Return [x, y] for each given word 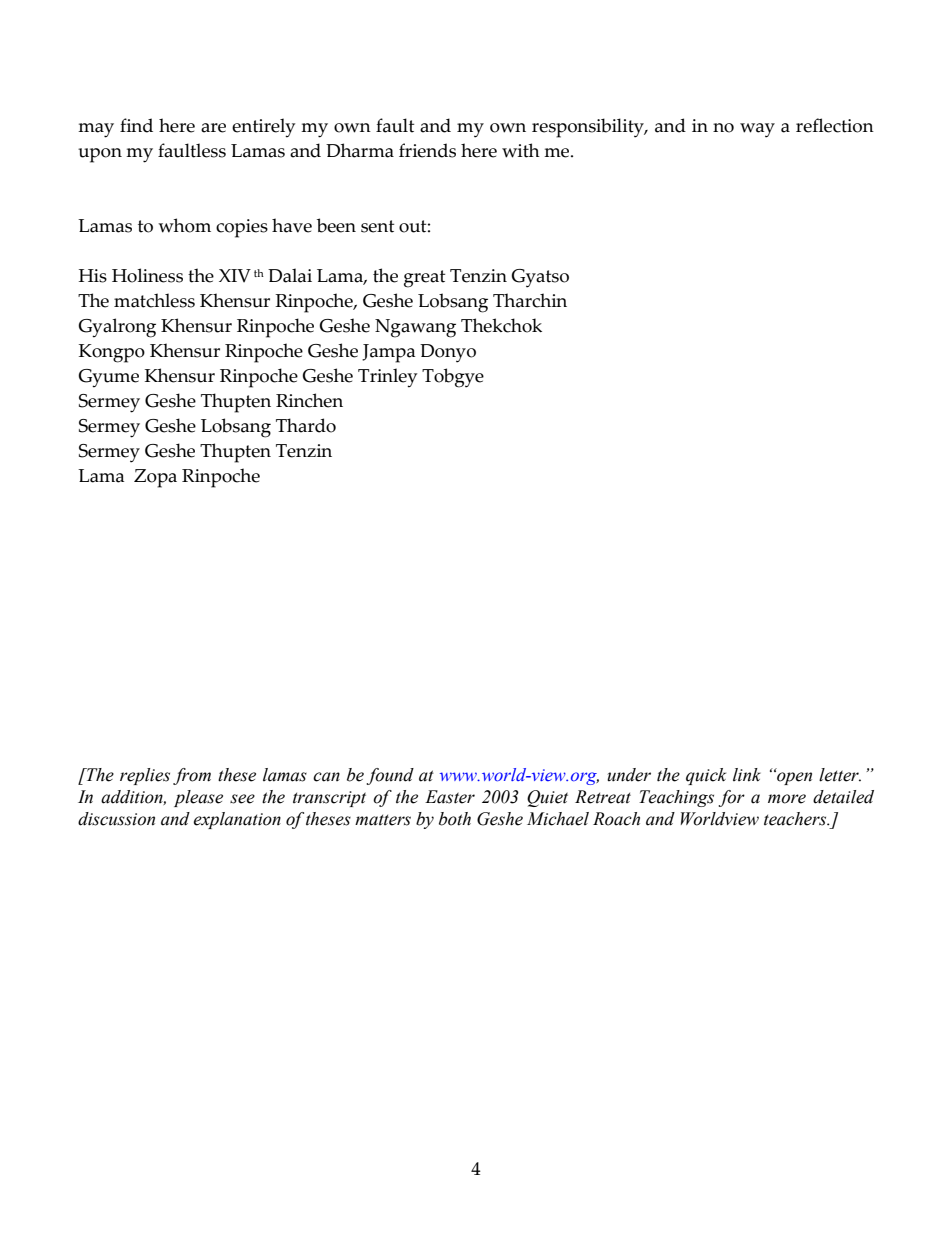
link [747, 775]
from [192, 776]
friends [427, 150]
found [390, 776]
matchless [154, 300]
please [198, 798]
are [213, 128]
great [424, 279]
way [757, 130]
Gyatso [540, 278]
